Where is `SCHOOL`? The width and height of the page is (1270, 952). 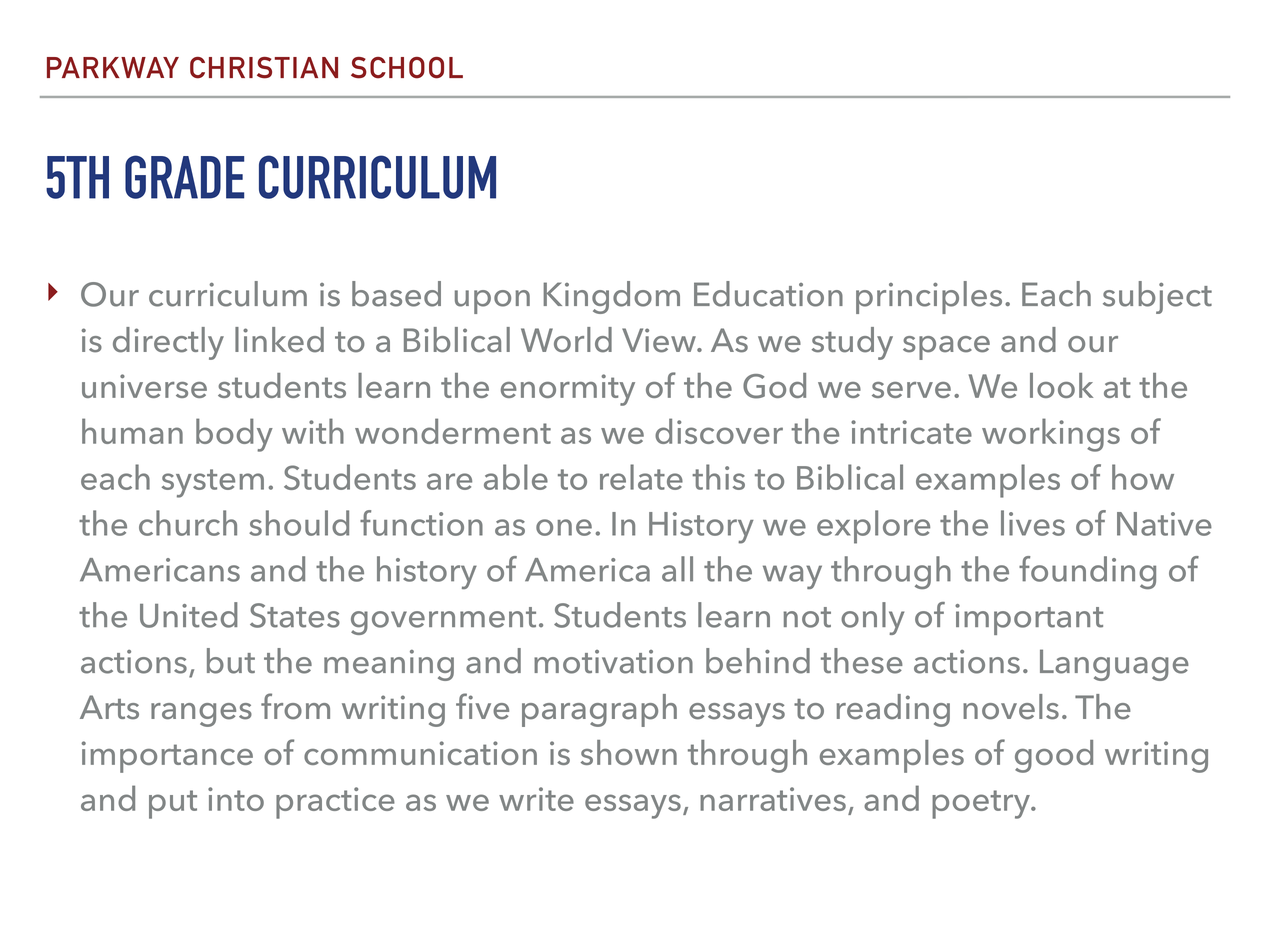 SCHOOL is located at coordinates (407, 68).
